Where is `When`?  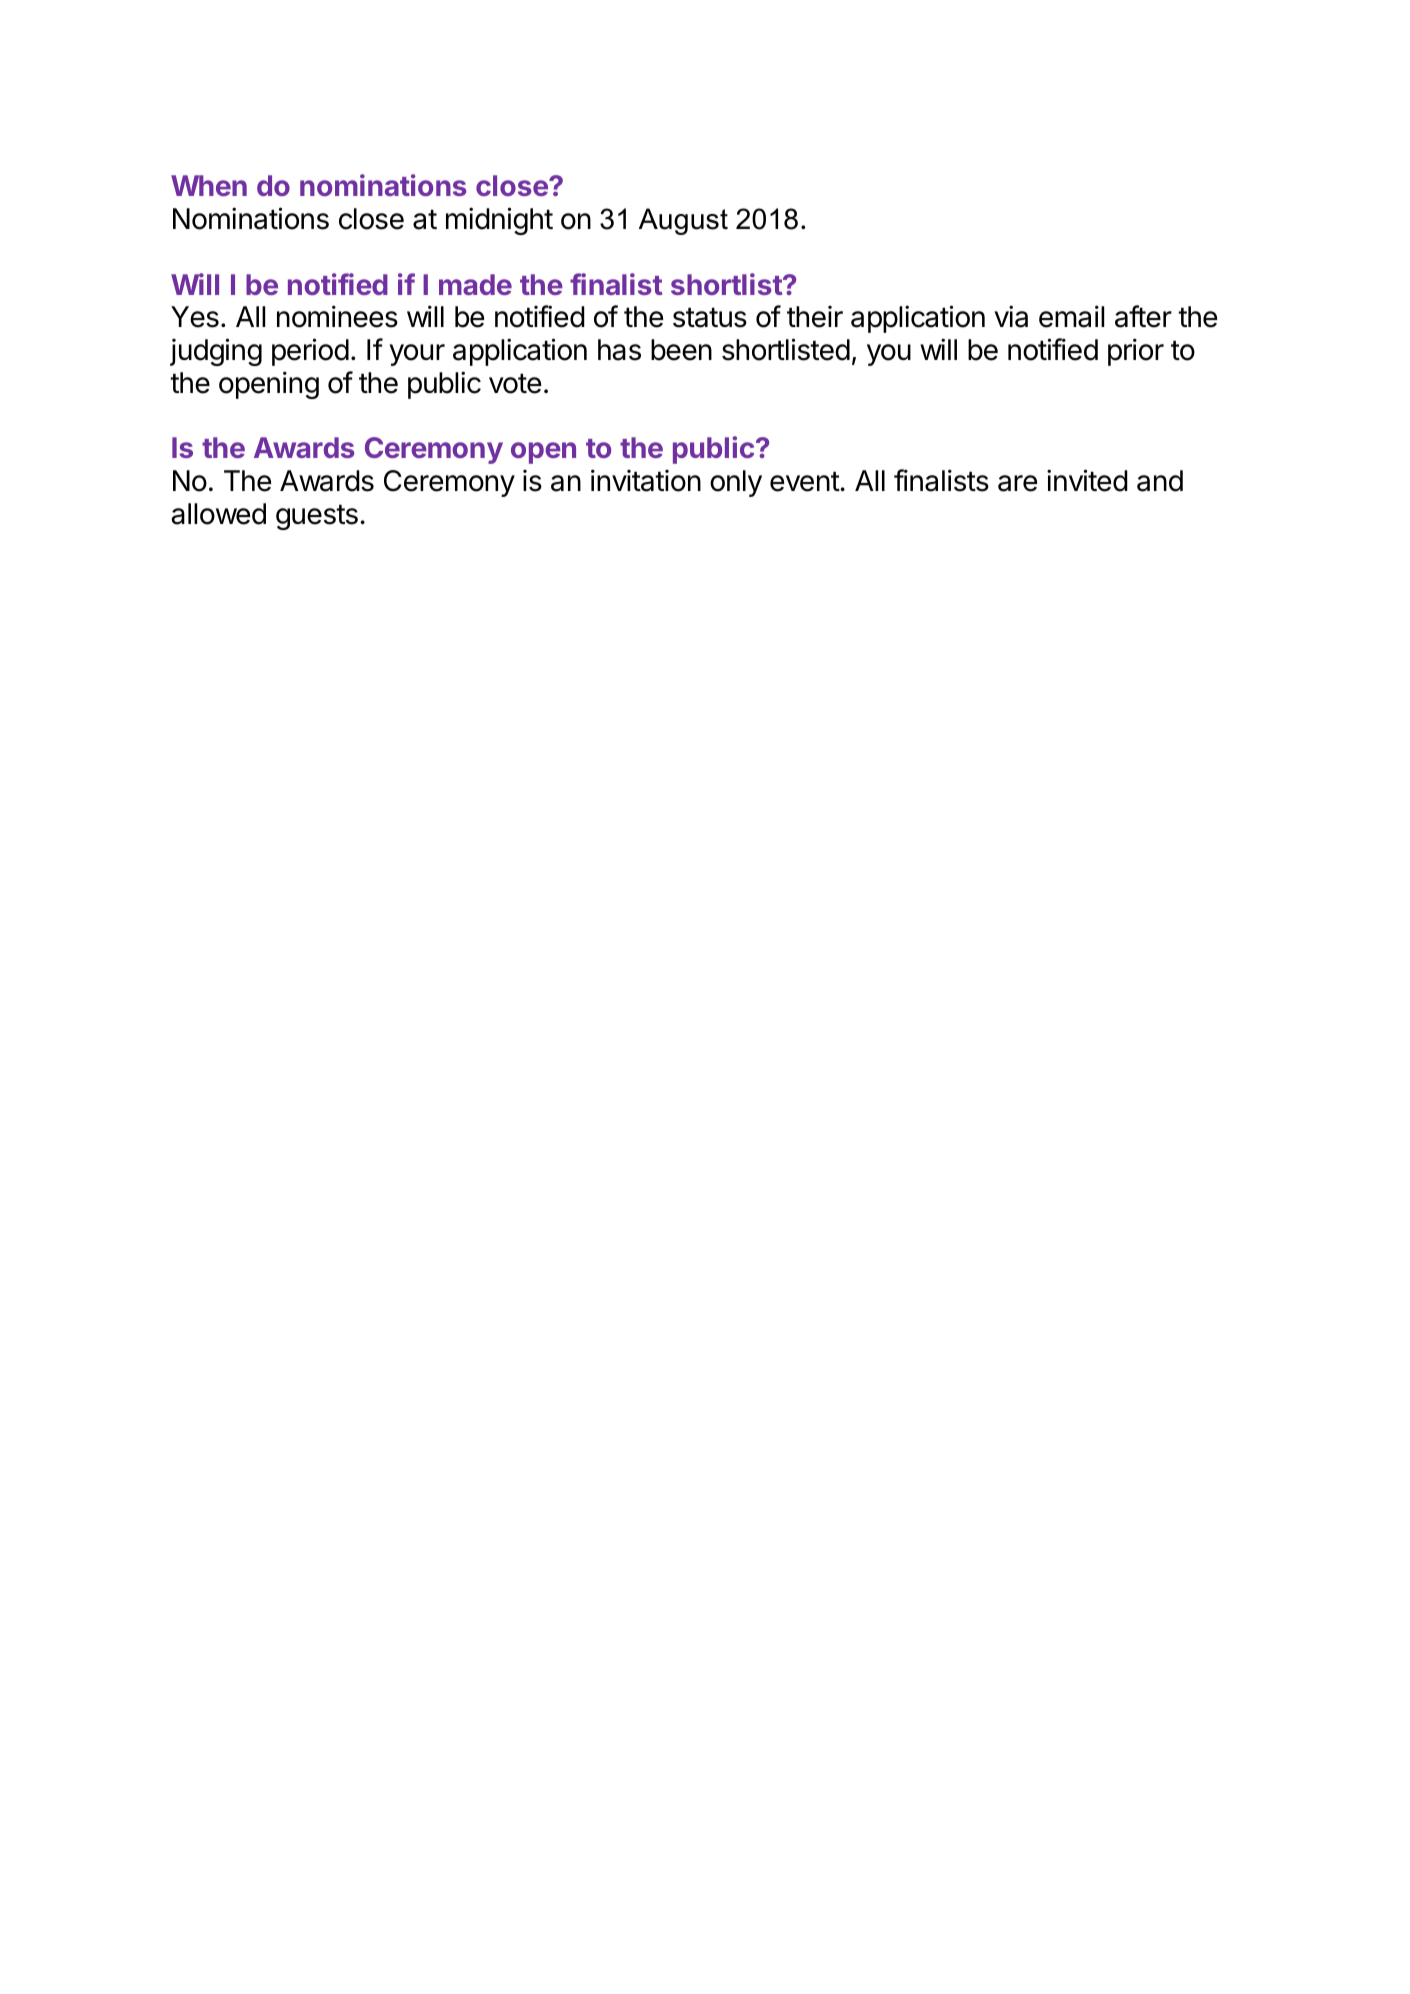
When is located at coordinates (209, 185).
